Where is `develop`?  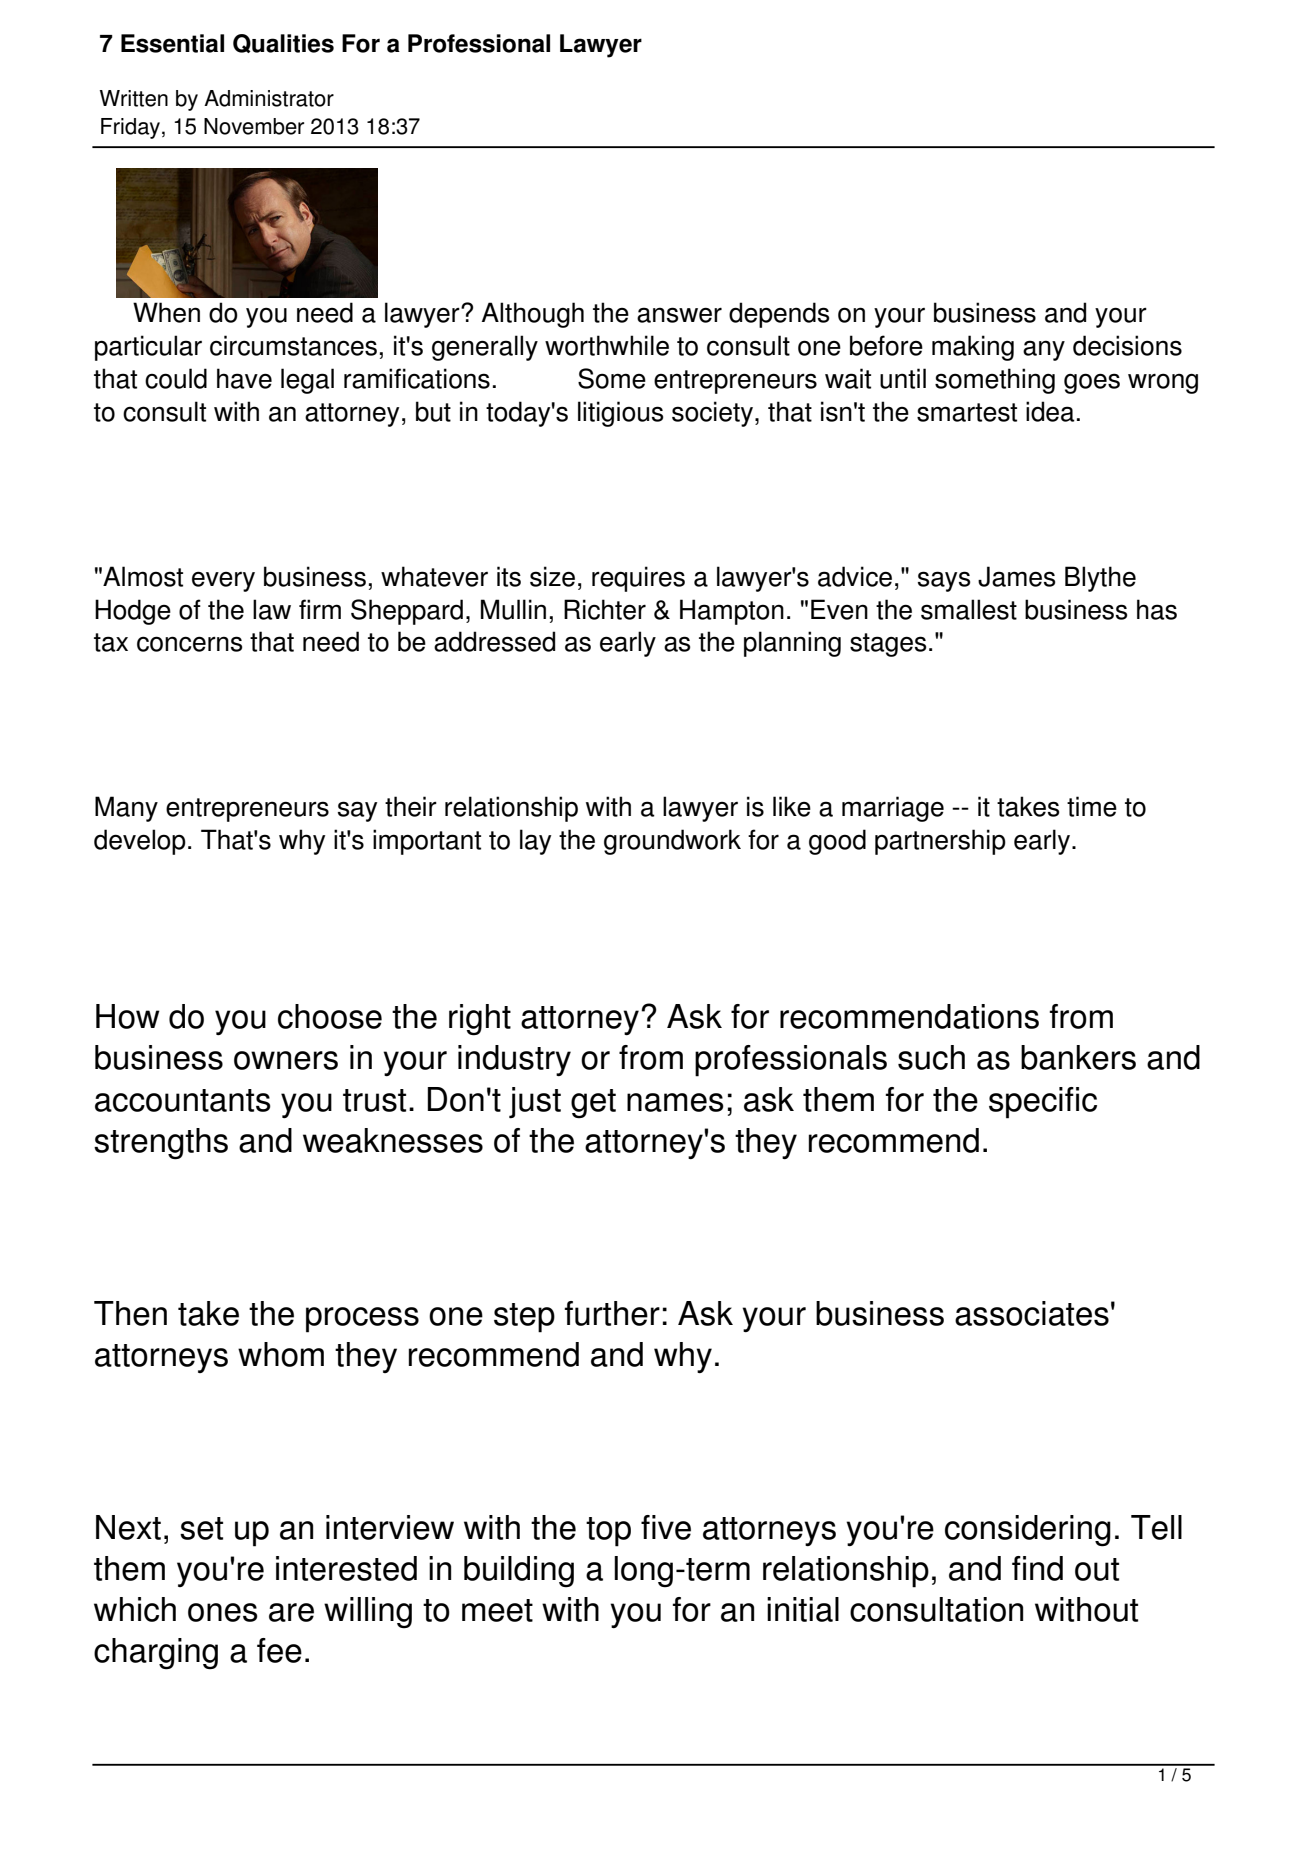
develop is located at coordinates (140, 842).
